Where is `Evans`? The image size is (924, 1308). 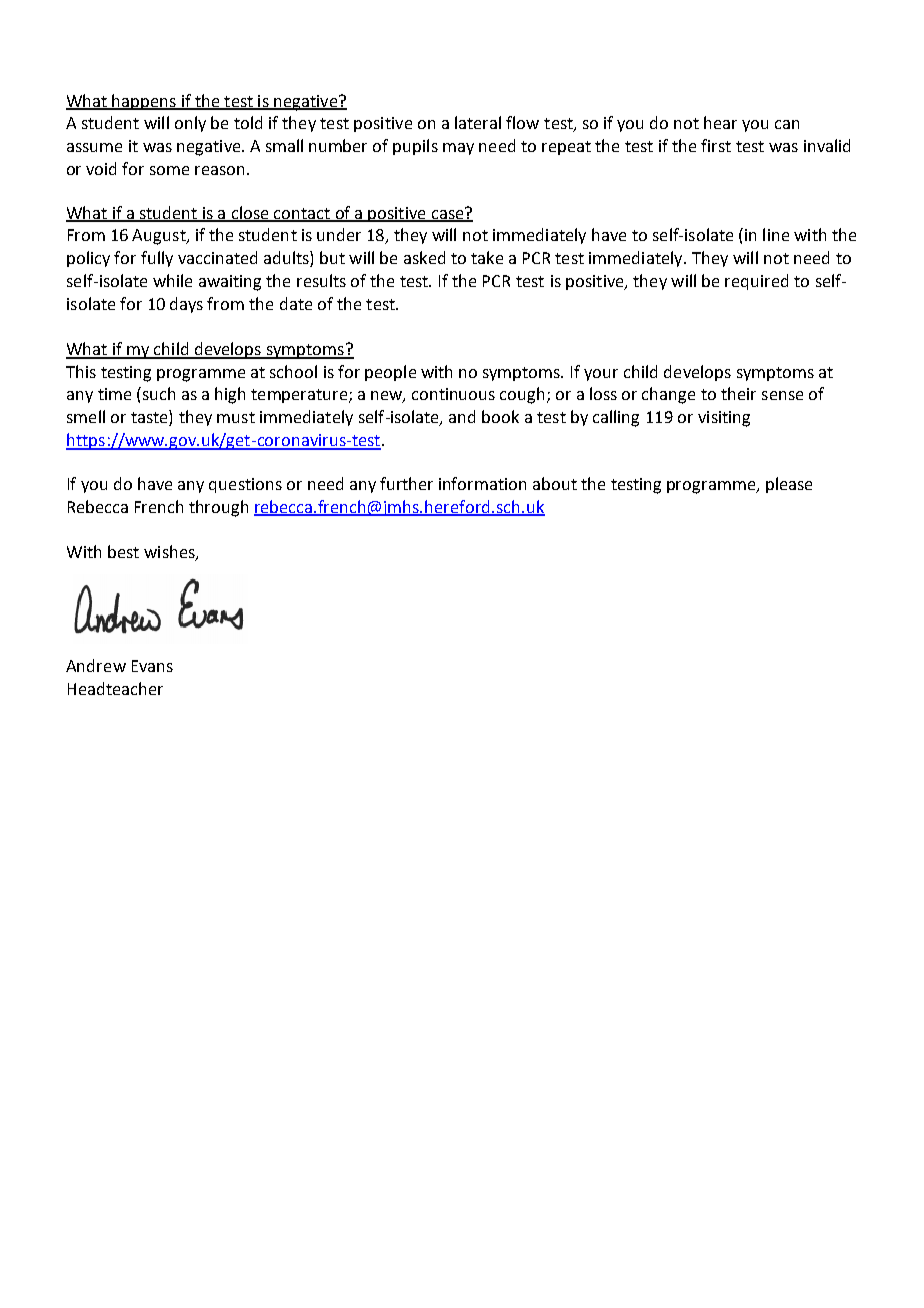 Evans is located at coordinates (152, 666).
